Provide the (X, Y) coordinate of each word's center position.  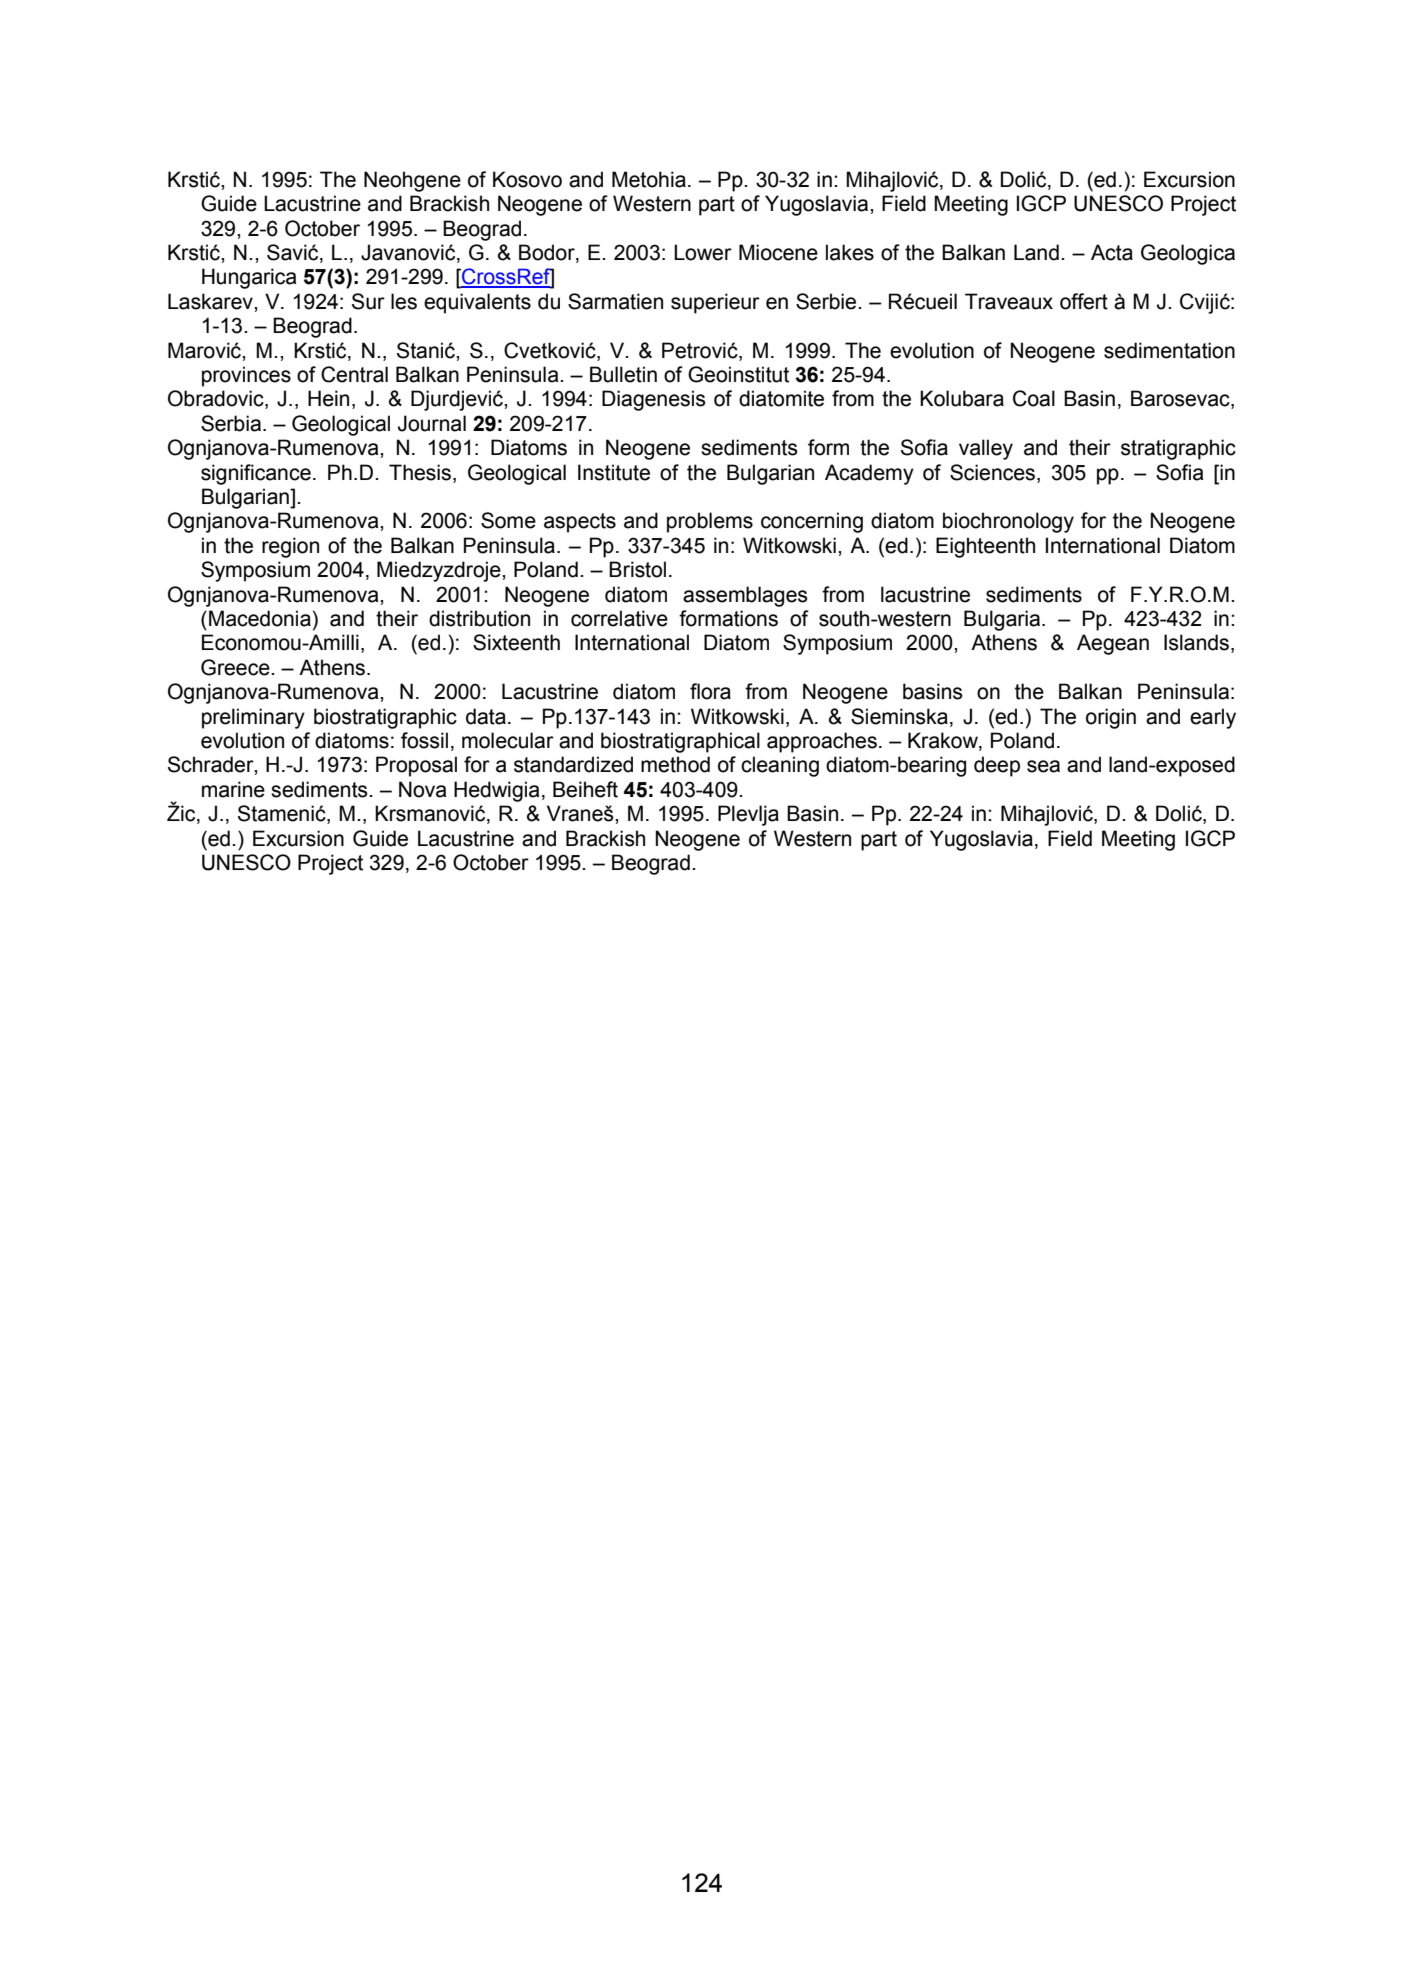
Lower (703, 252)
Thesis (420, 472)
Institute (614, 472)
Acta (1112, 252)
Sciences (994, 472)
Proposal (416, 766)
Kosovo (527, 179)
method (675, 764)
